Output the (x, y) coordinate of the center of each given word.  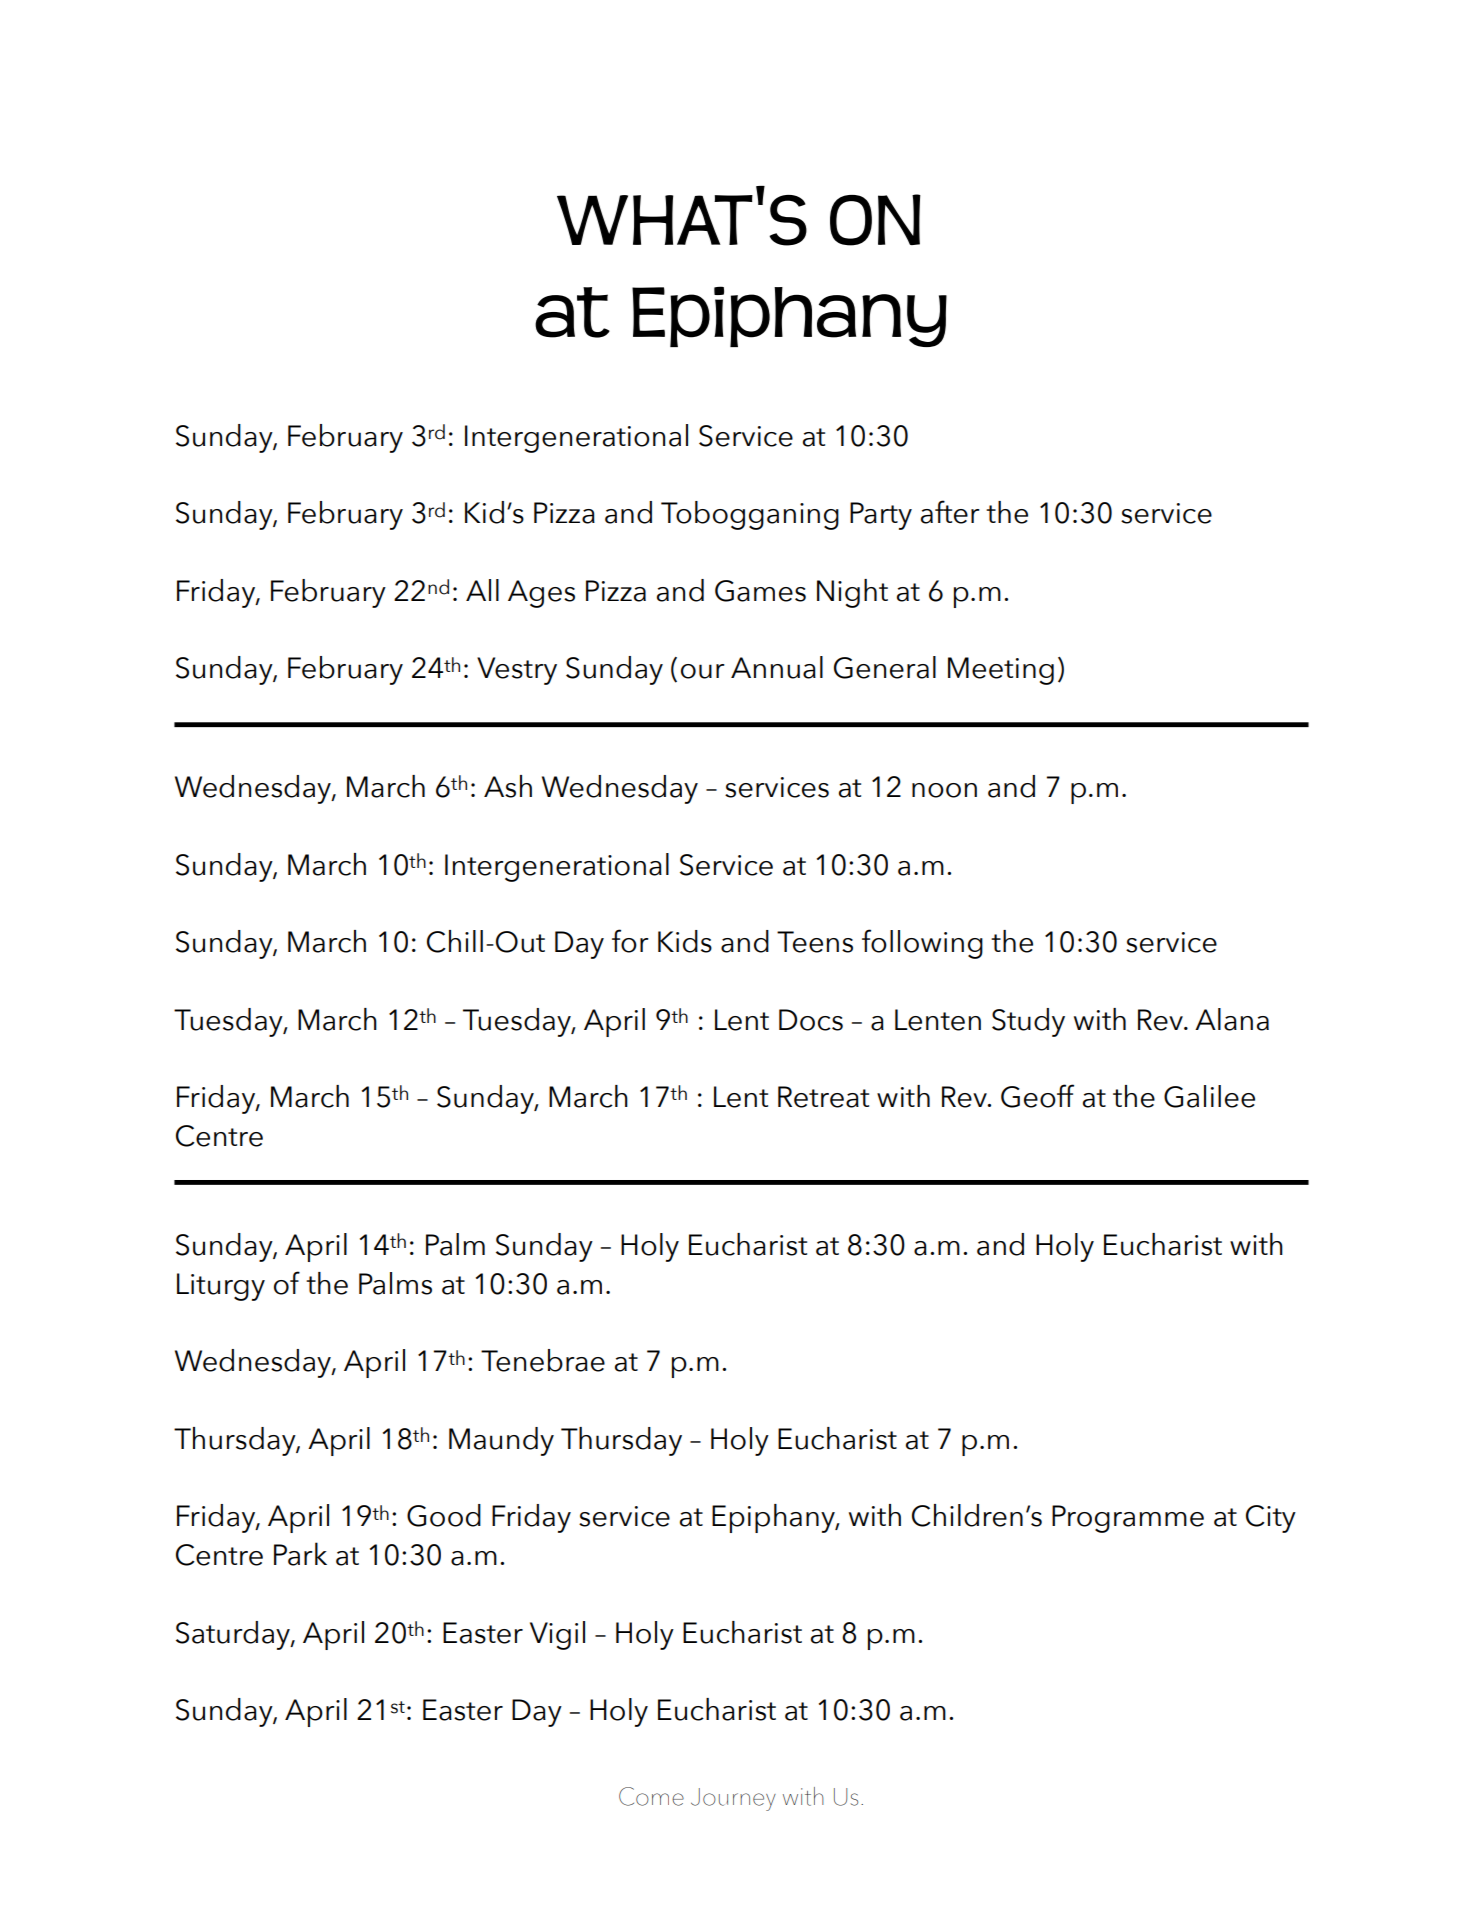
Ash (508, 786)
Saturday (234, 1635)
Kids (685, 941)
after (950, 512)
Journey (733, 1799)
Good (444, 1515)
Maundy (501, 1441)
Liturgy (221, 1287)
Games (760, 591)
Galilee (1209, 1096)
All (482, 590)
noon (944, 790)
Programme (1128, 1519)
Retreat (823, 1097)
